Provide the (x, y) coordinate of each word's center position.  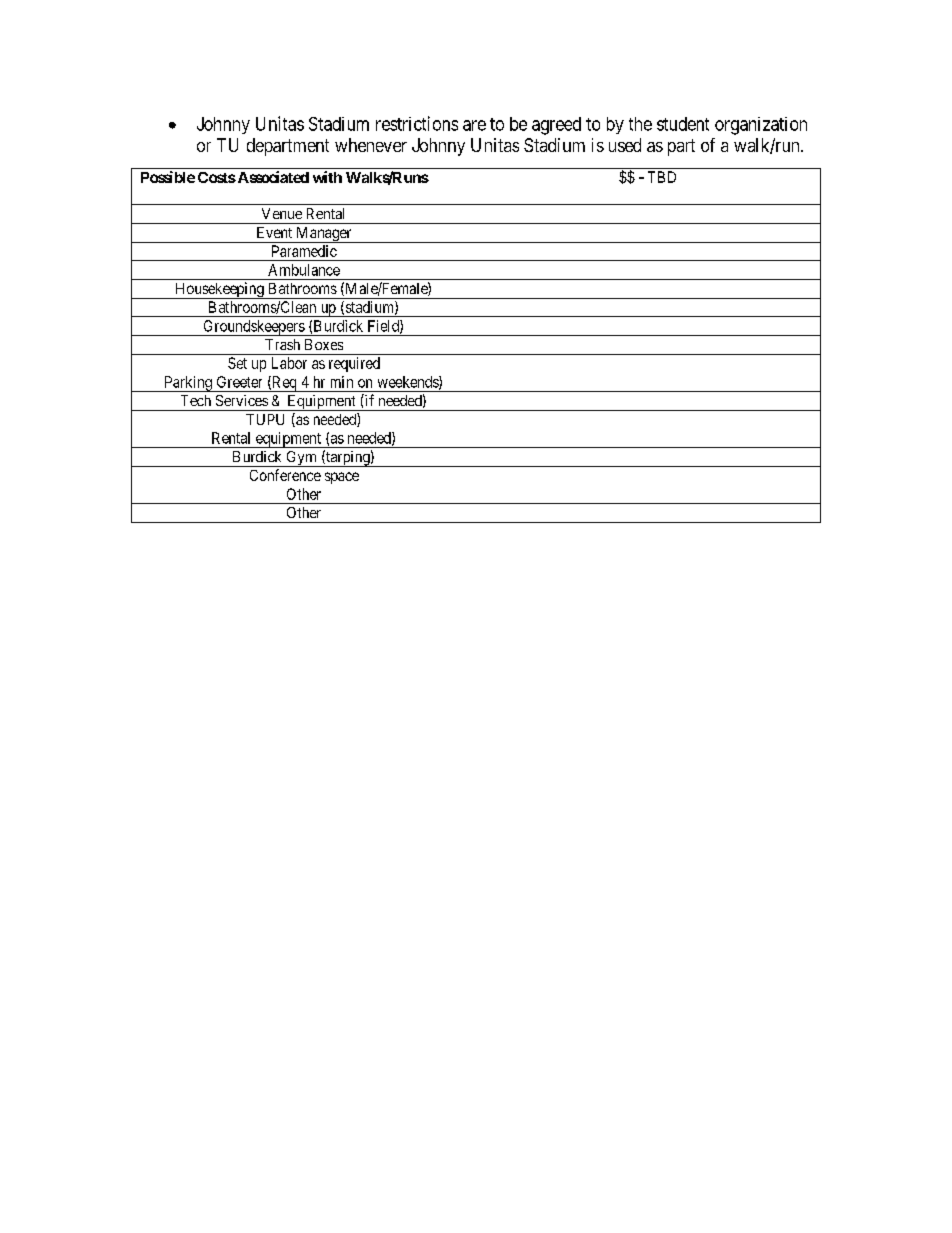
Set (237, 363)
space (342, 478)
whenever (371, 145)
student (683, 124)
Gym (301, 459)
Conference (285, 475)
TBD (662, 177)
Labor (289, 363)
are (474, 125)
